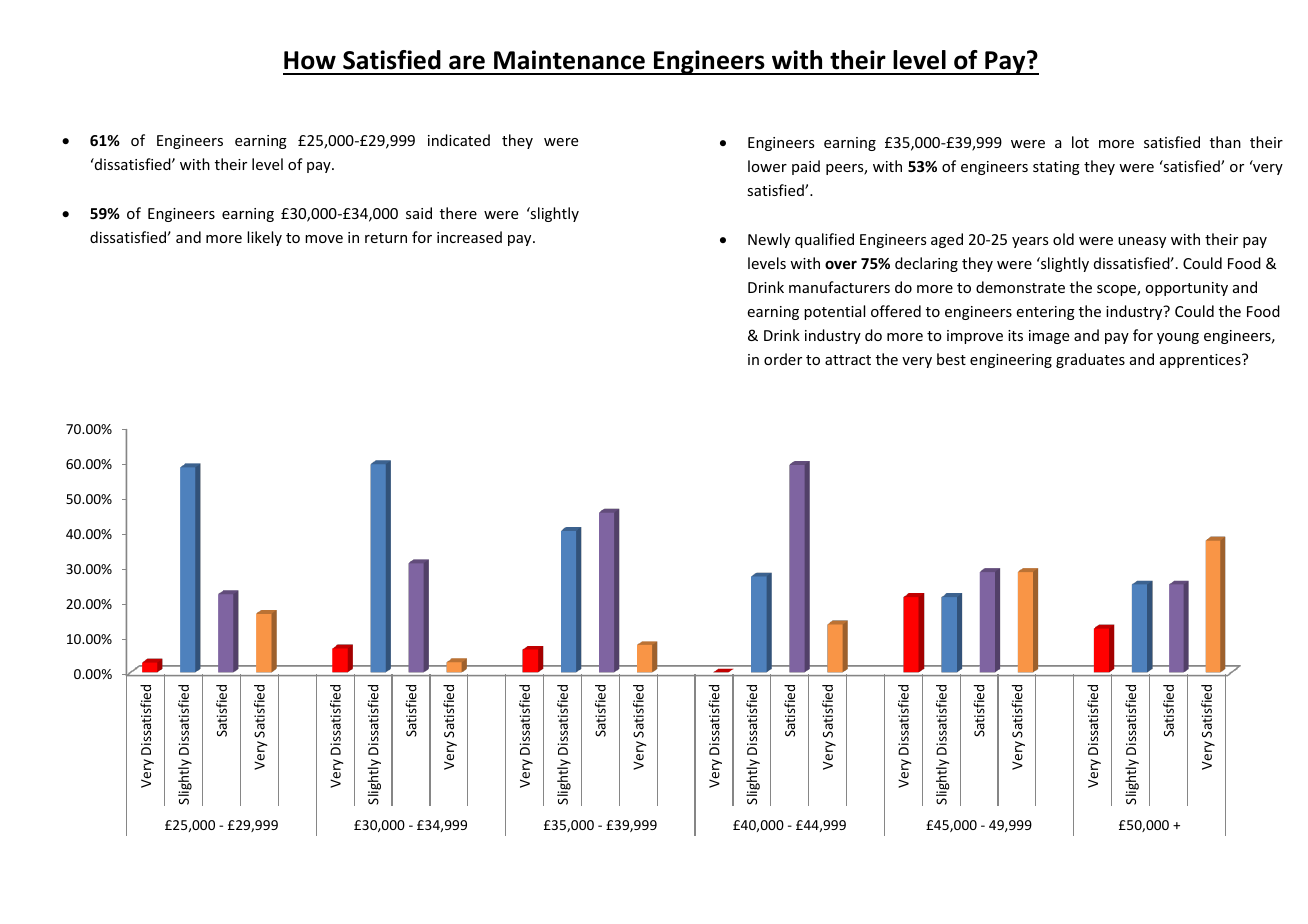 The image size is (1308, 924). Describe the element at coordinates (1225, 142) in the document. I see `than` at that location.
